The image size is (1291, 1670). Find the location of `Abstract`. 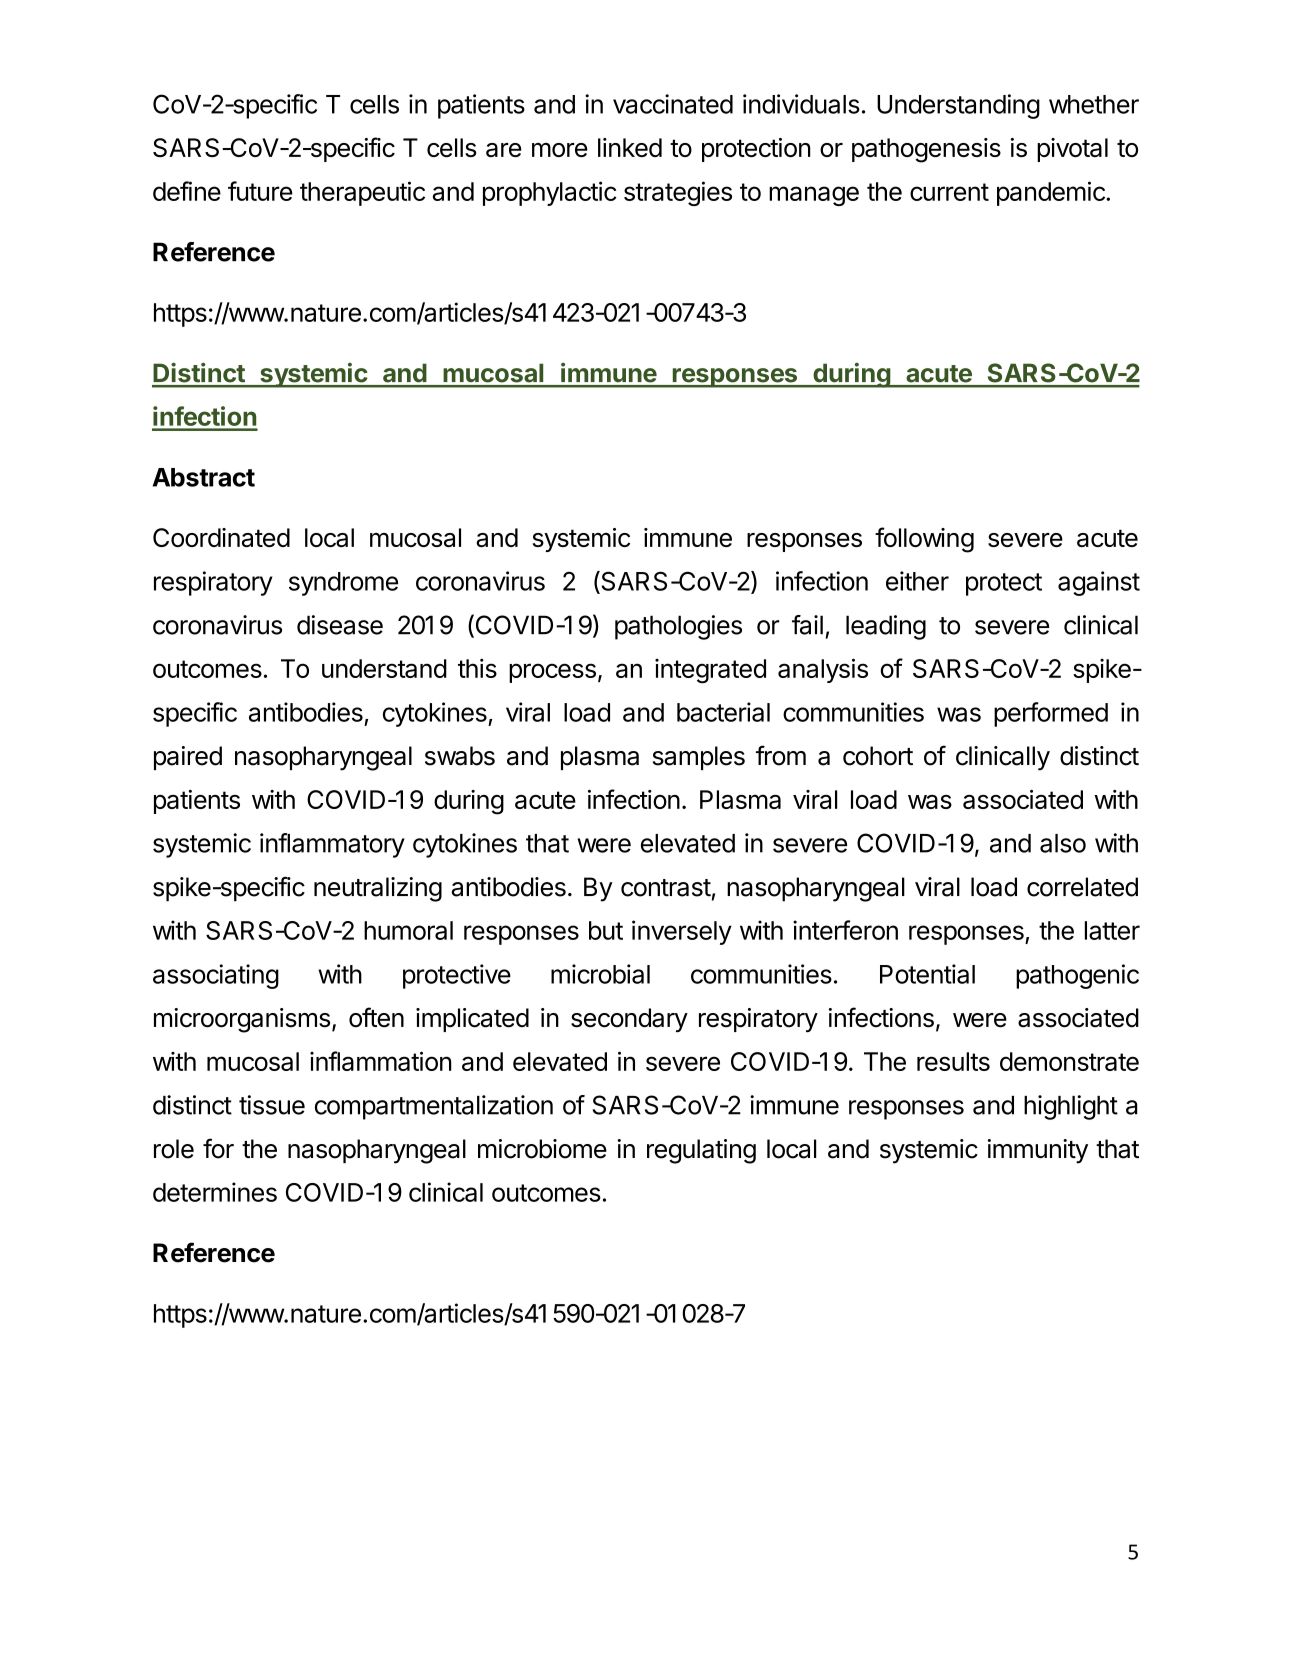

Abstract is located at coordinates (204, 477).
